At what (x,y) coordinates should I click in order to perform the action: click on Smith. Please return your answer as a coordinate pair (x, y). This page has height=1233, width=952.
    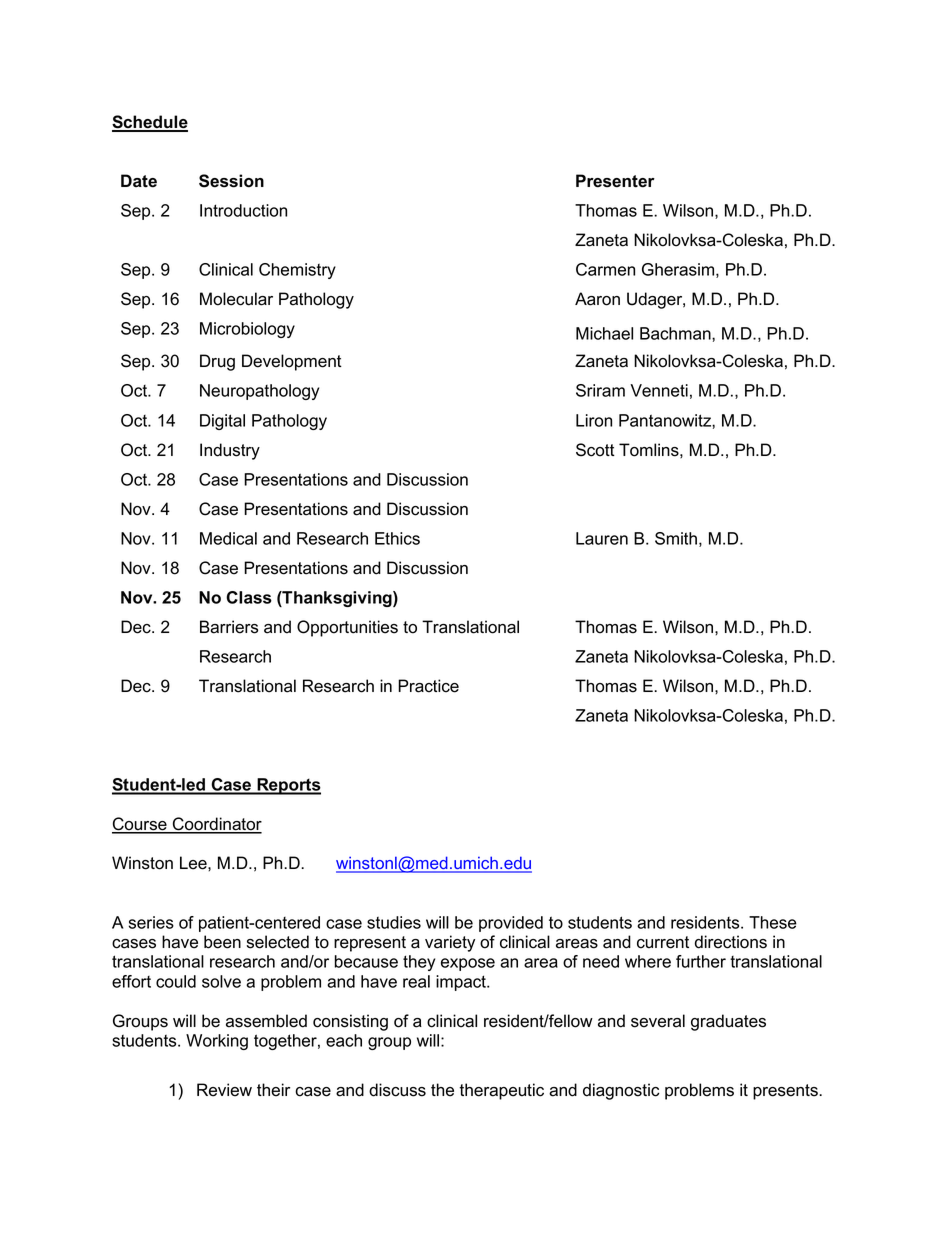
    Looking at the image, I should click on (676, 538).
